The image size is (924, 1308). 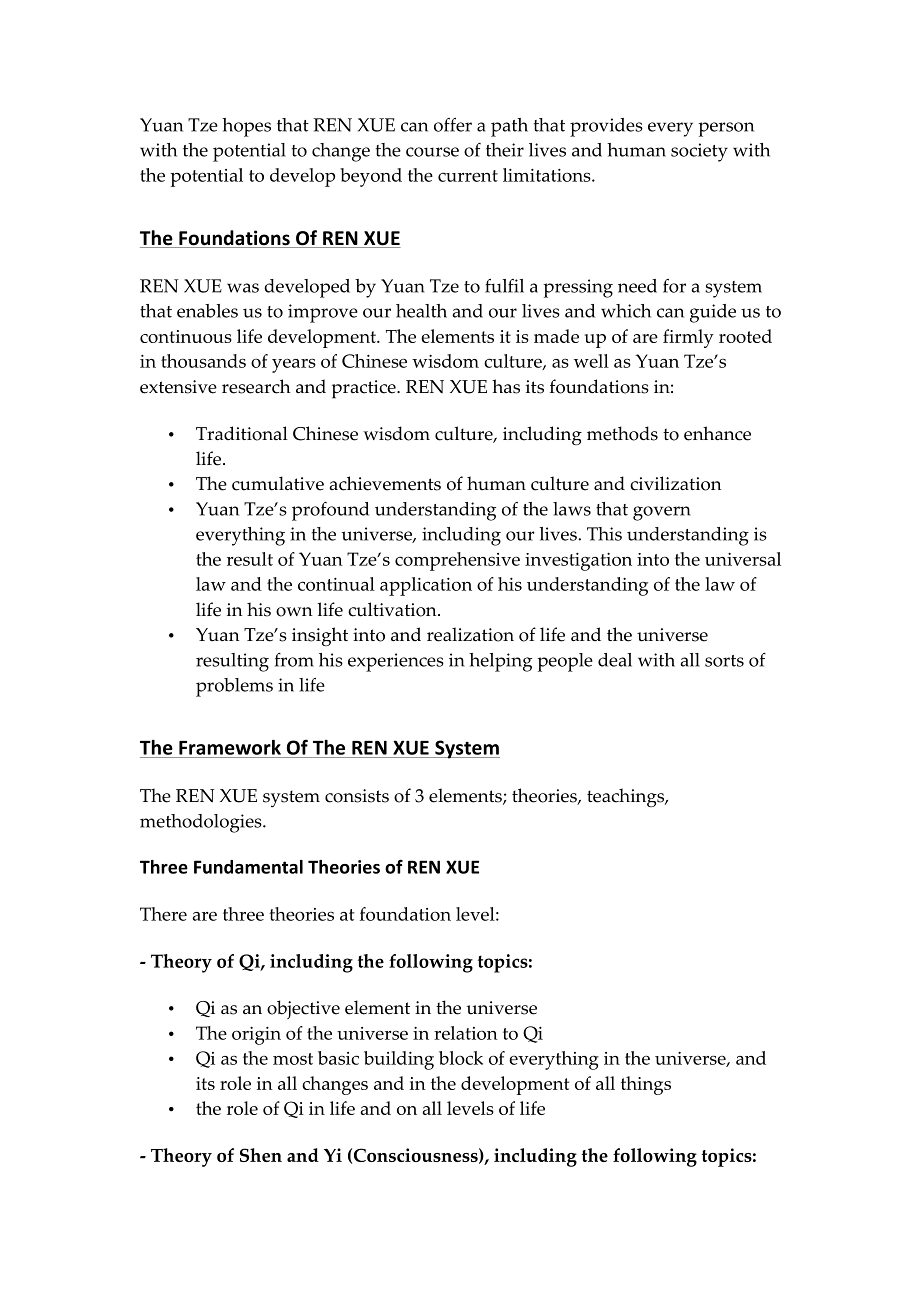 I want to click on firmly, so click(x=688, y=338).
